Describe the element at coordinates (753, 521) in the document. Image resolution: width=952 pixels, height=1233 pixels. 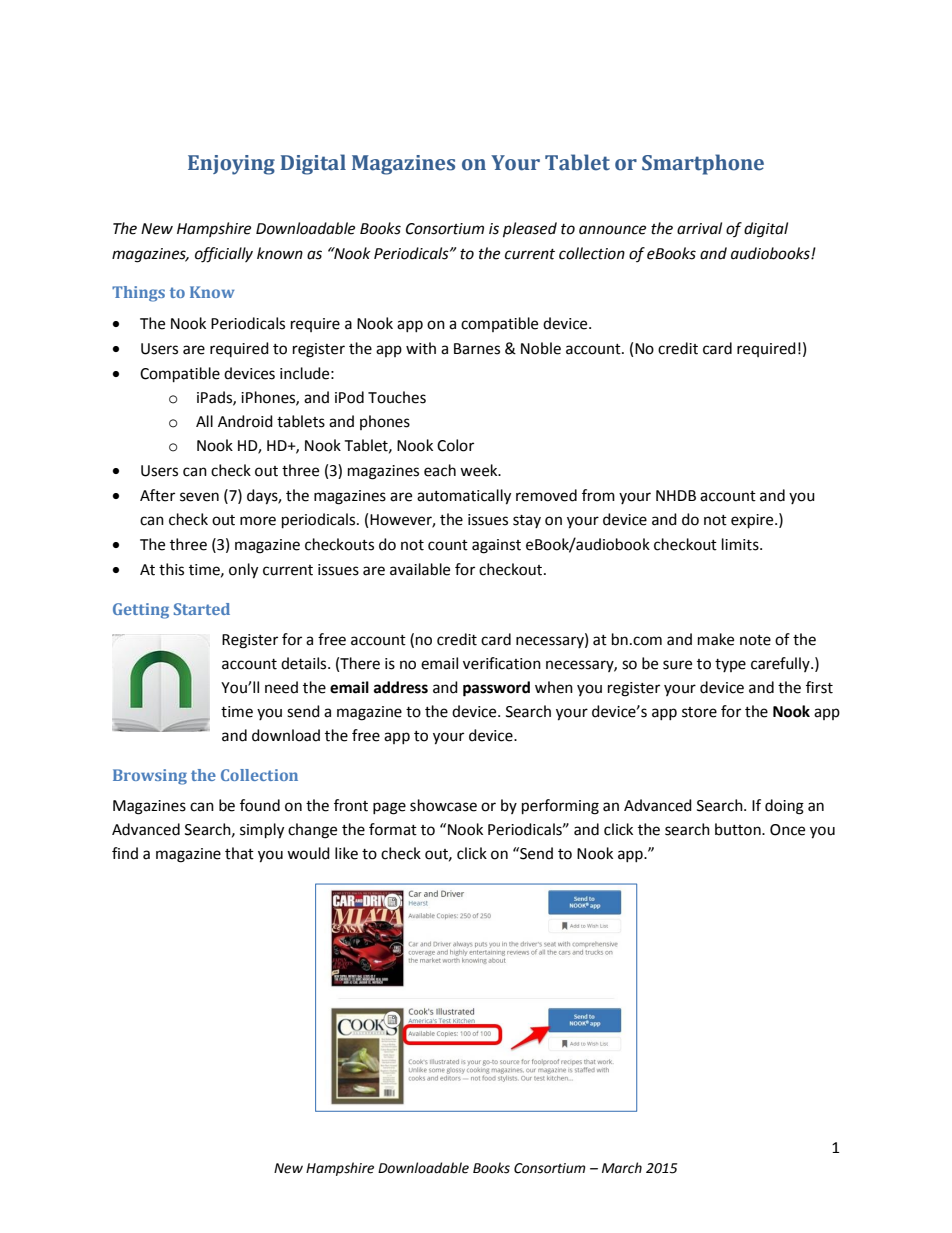
I see `expire` at that location.
